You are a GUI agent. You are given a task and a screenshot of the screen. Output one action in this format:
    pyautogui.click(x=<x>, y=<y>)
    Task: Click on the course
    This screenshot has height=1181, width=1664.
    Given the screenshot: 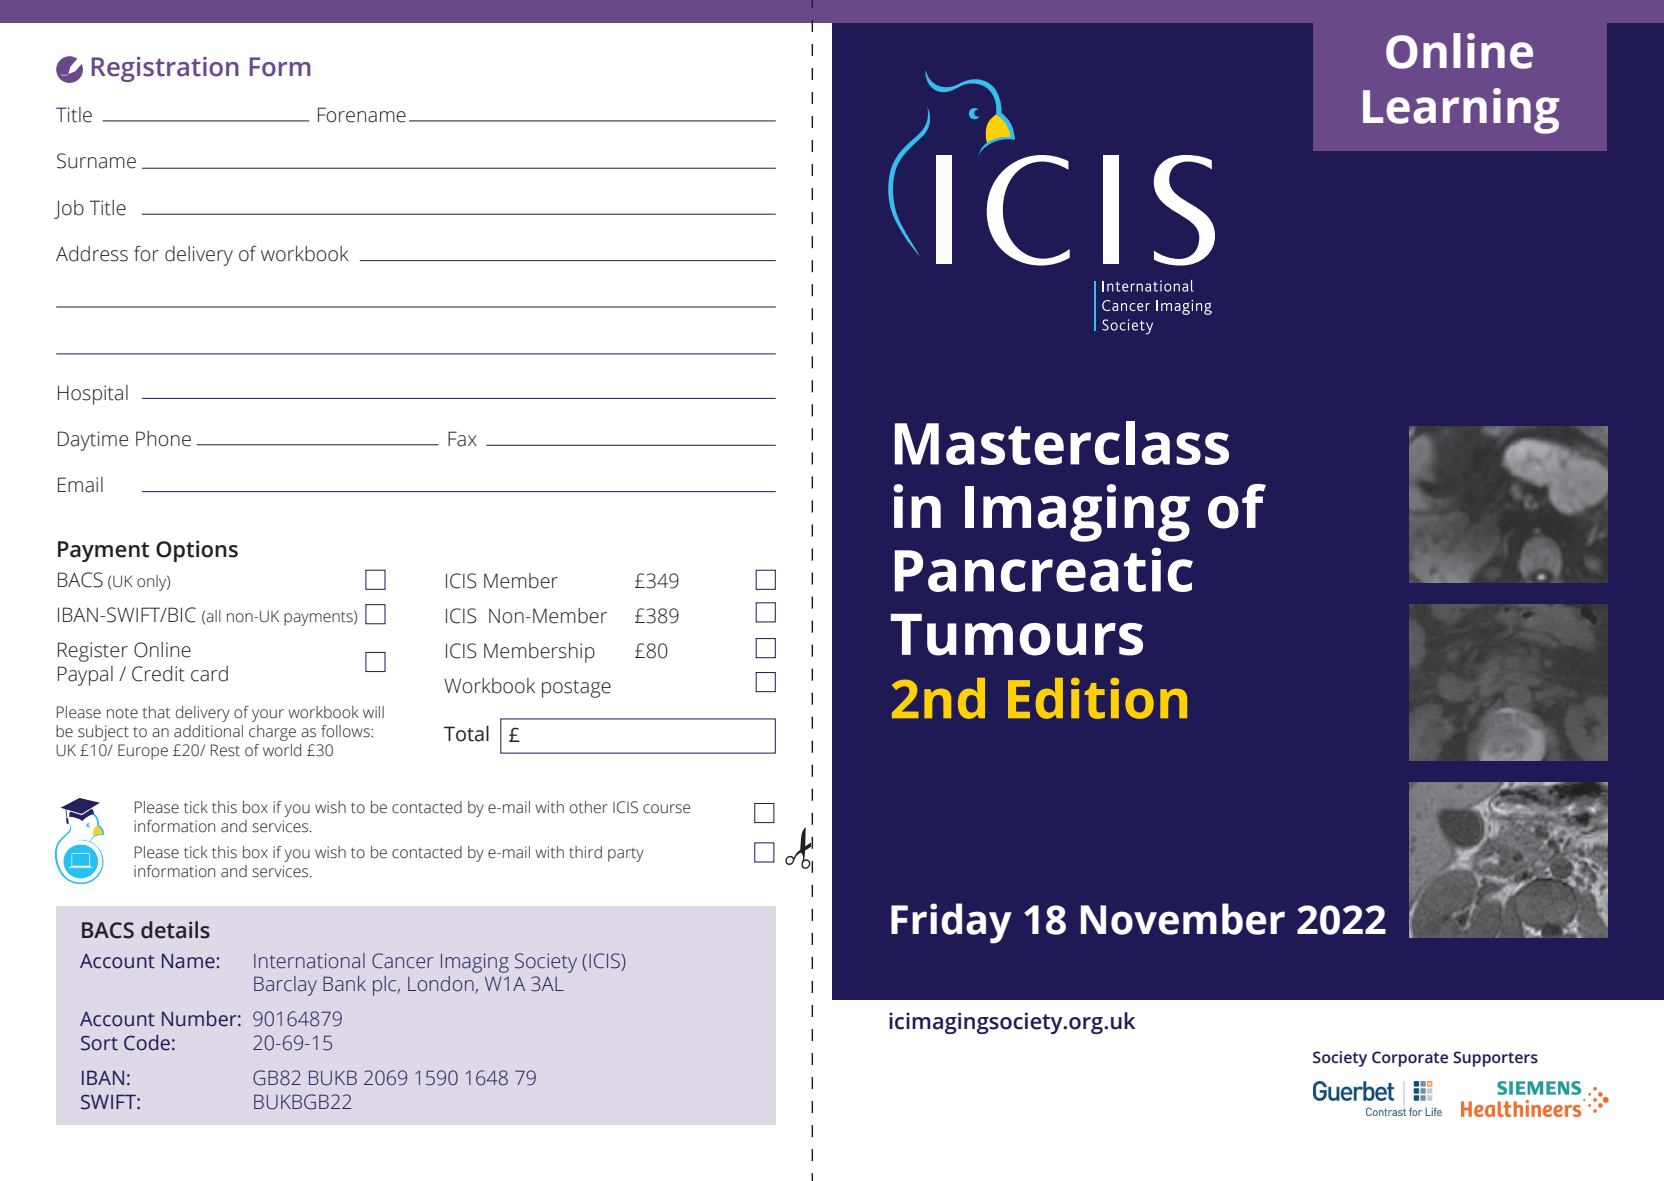 What is the action you would take?
    pyautogui.click(x=667, y=809)
